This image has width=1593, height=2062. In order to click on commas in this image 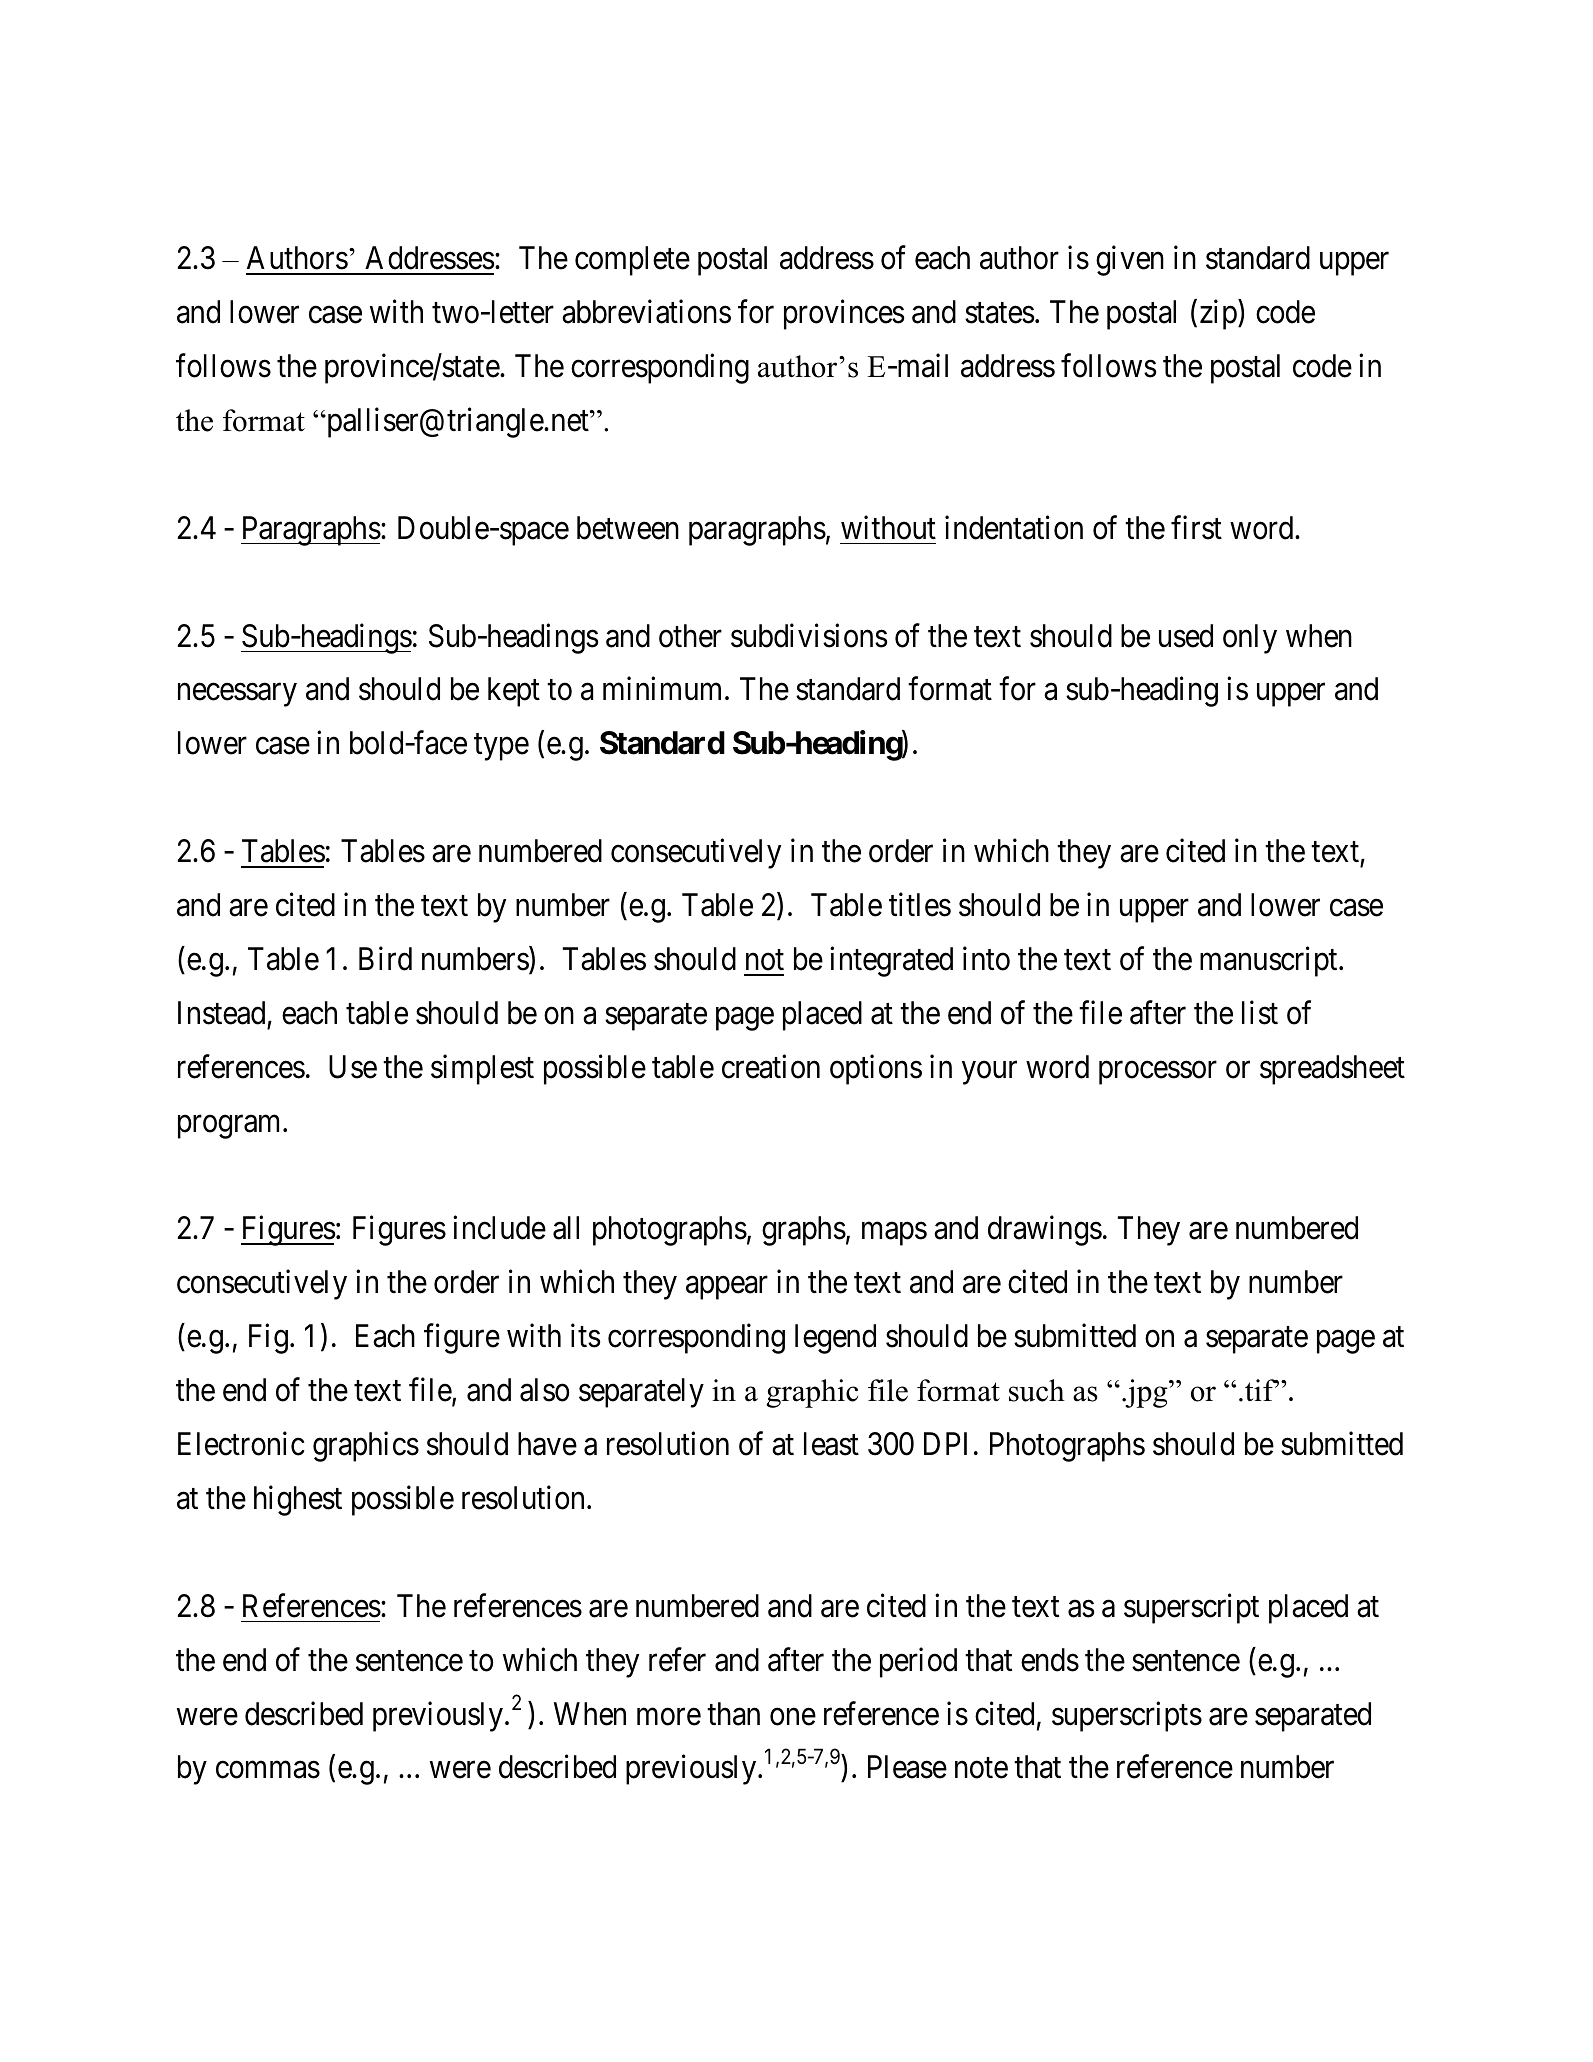, I will do `click(268, 1770)`.
